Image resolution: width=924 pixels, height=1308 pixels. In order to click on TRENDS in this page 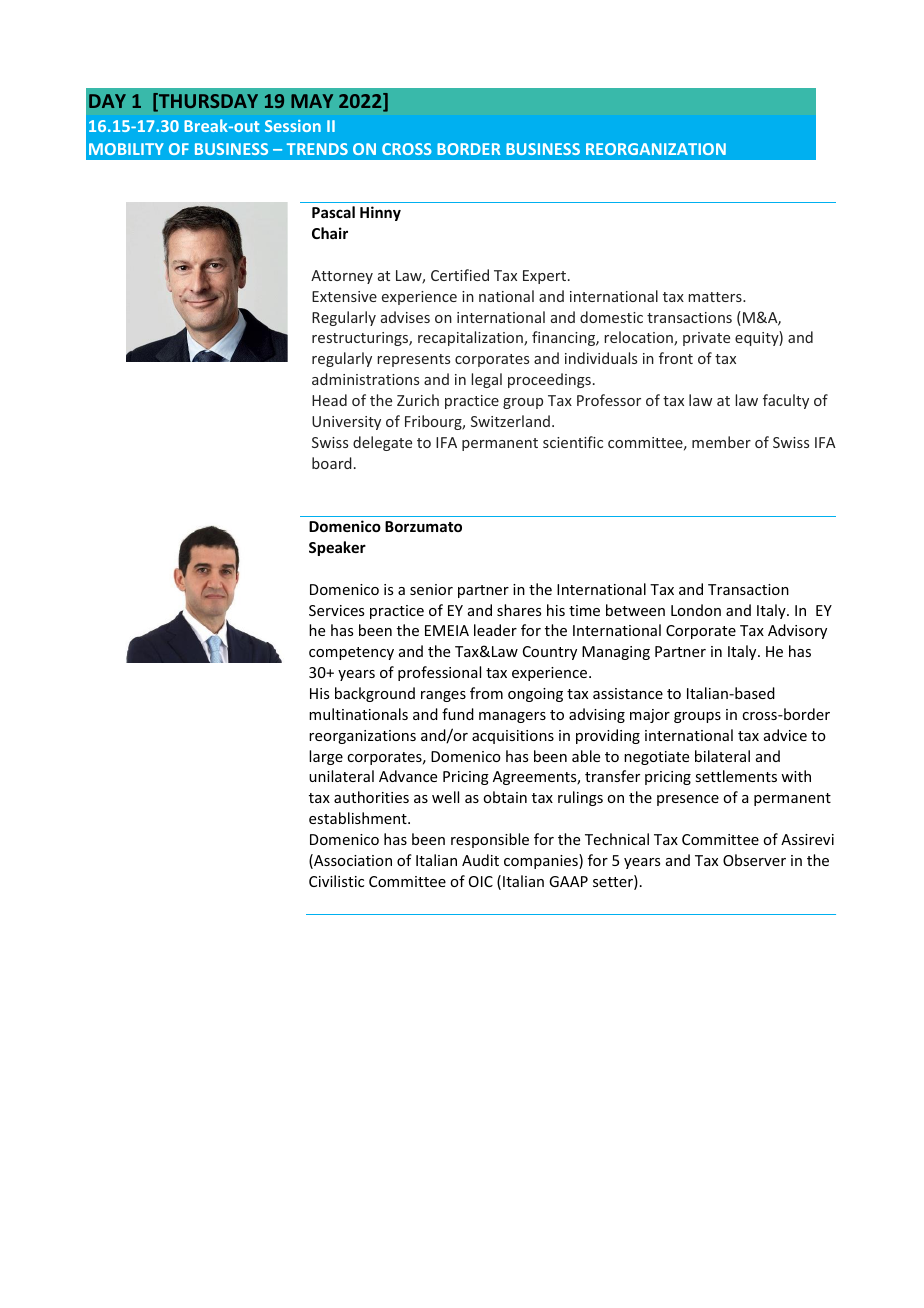, I will do `click(317, 149)`.
